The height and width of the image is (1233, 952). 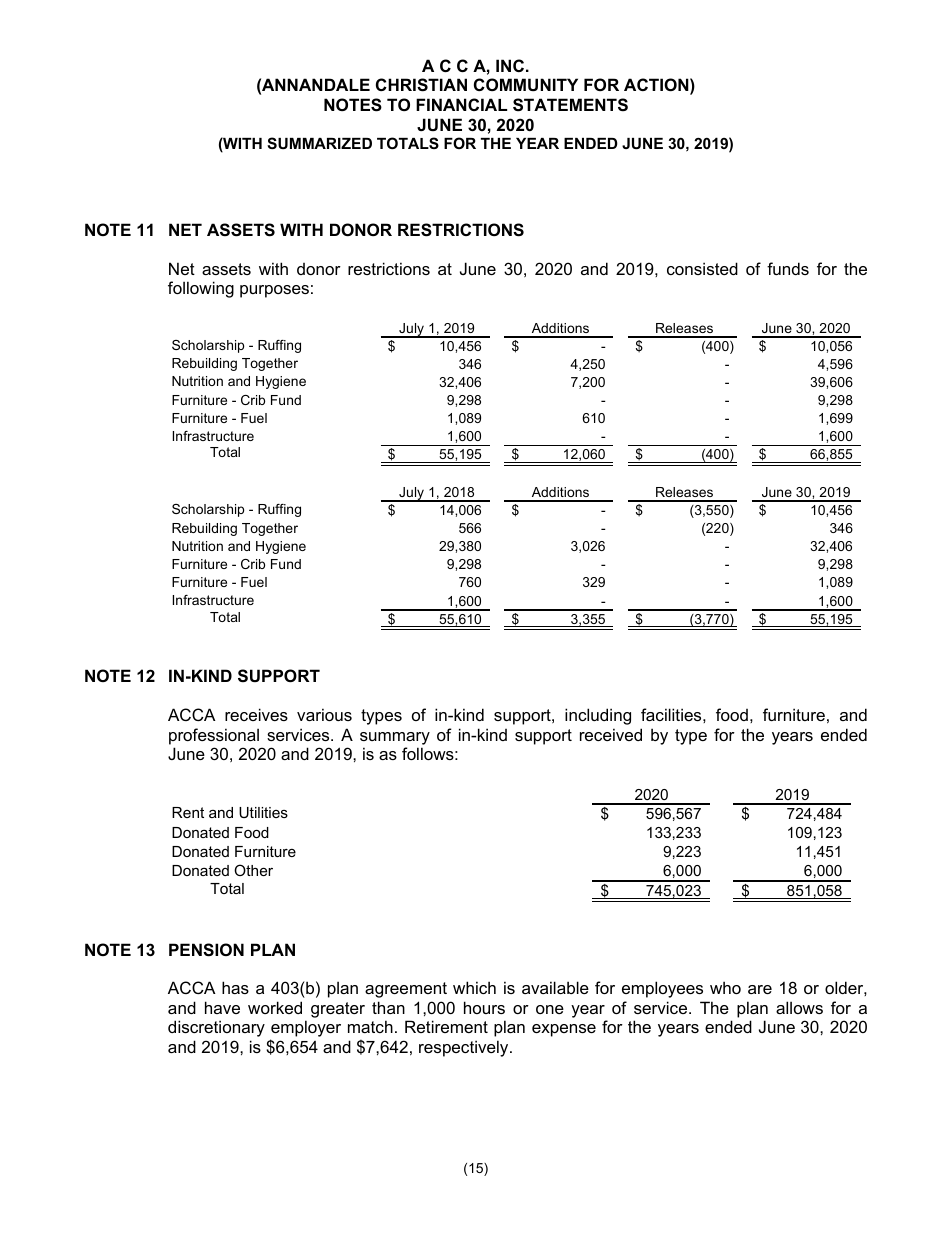 I want to click on which, so click(x=474, y=987).
